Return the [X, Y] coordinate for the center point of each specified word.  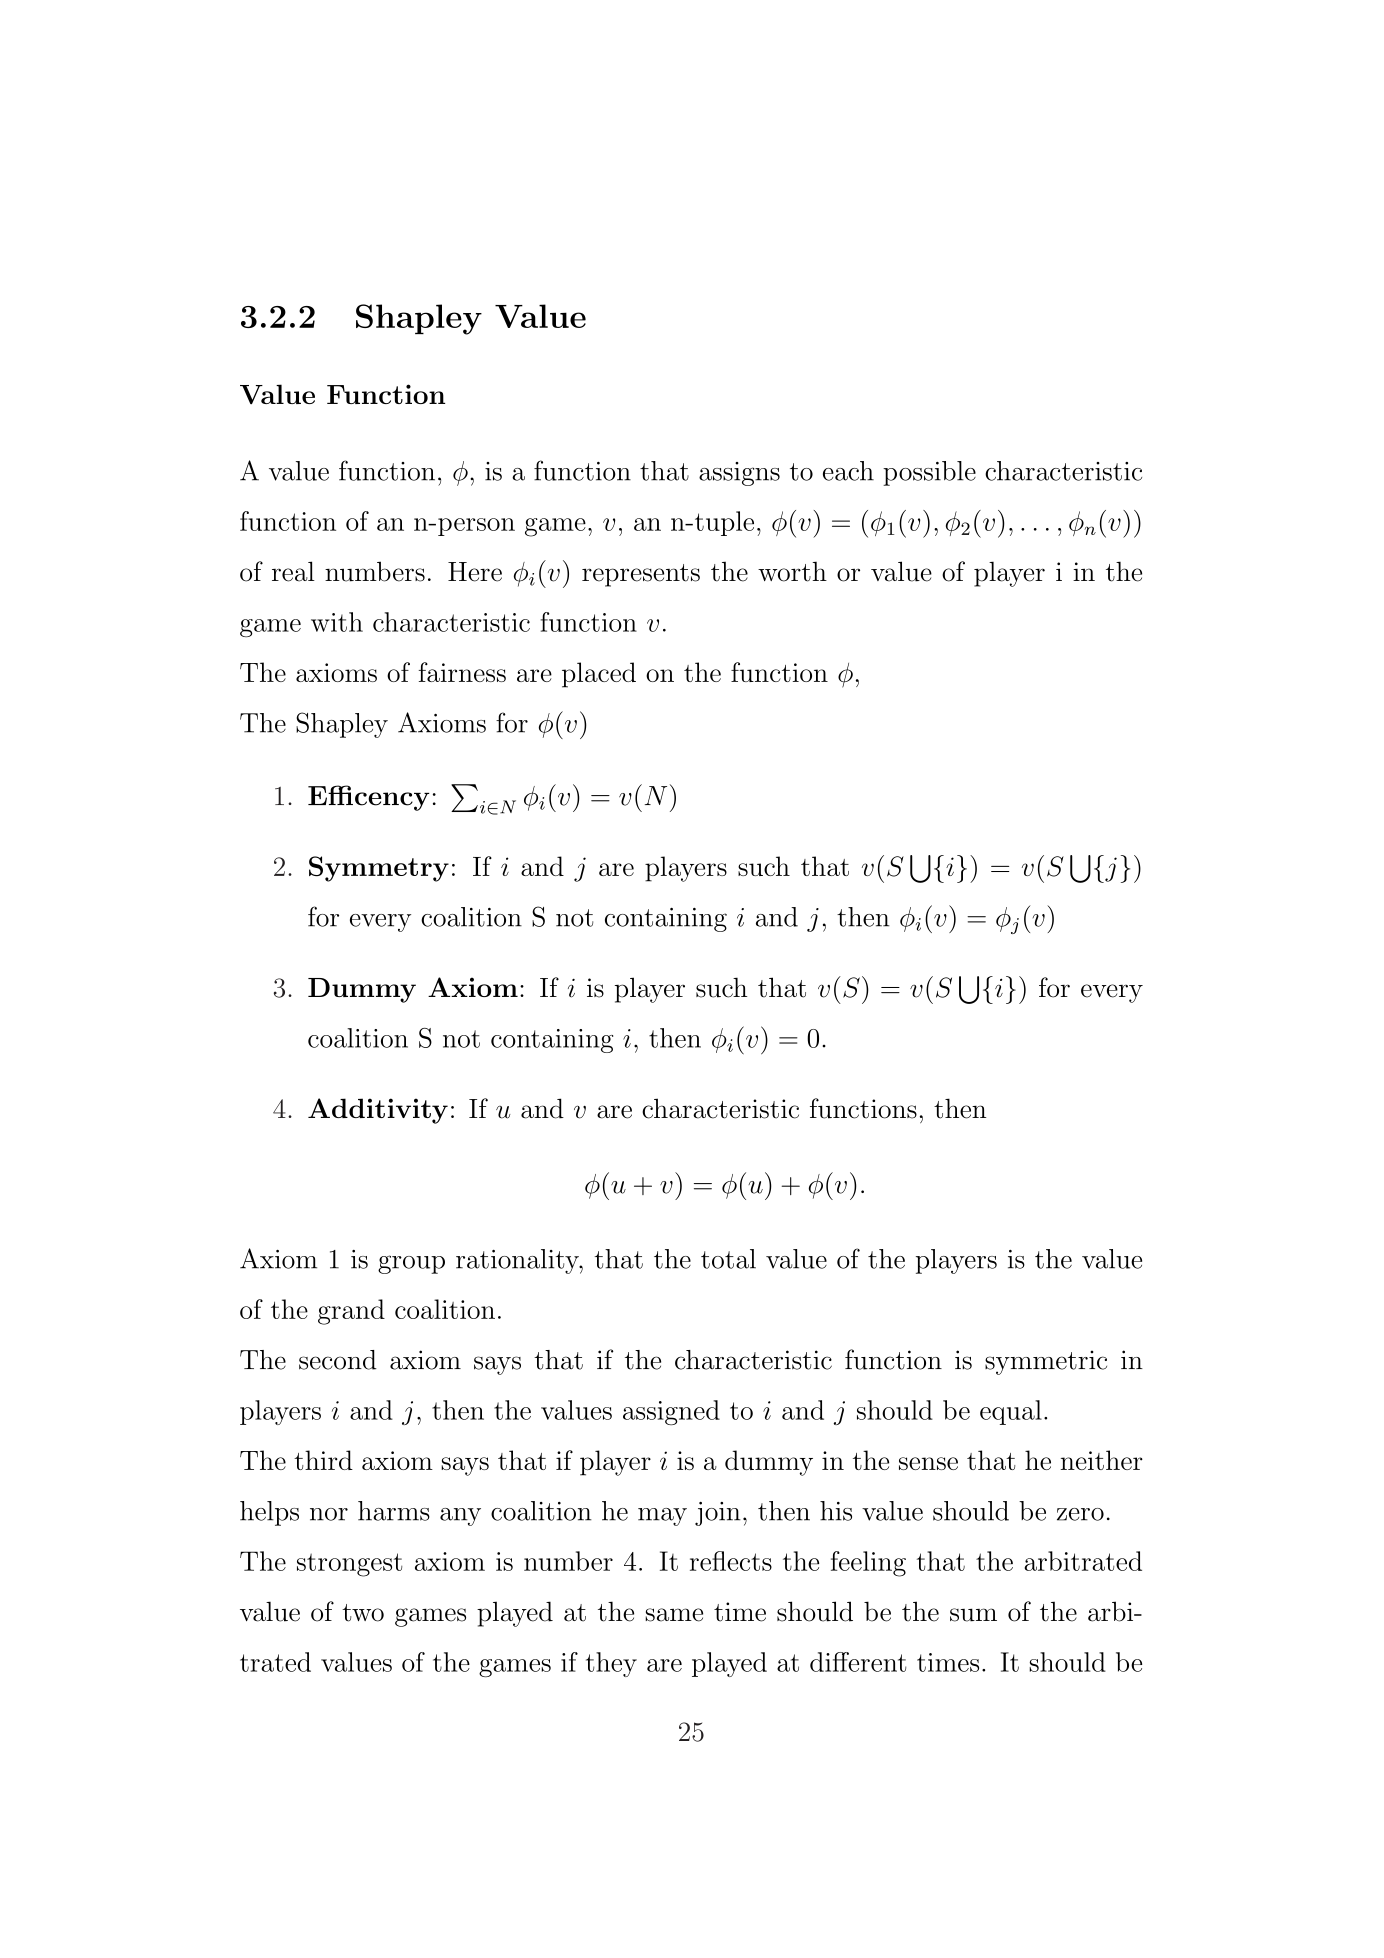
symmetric [1046, 1362]
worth [792, 571]
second [338, 1360]
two [363, 1613]
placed [599, 675]
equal [1011, 1412]
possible [929, 473]
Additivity [378, 1111]
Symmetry [379, 869]
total [728, 1259]
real [293, 571]
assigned [671, 1412]
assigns [739, 474]
